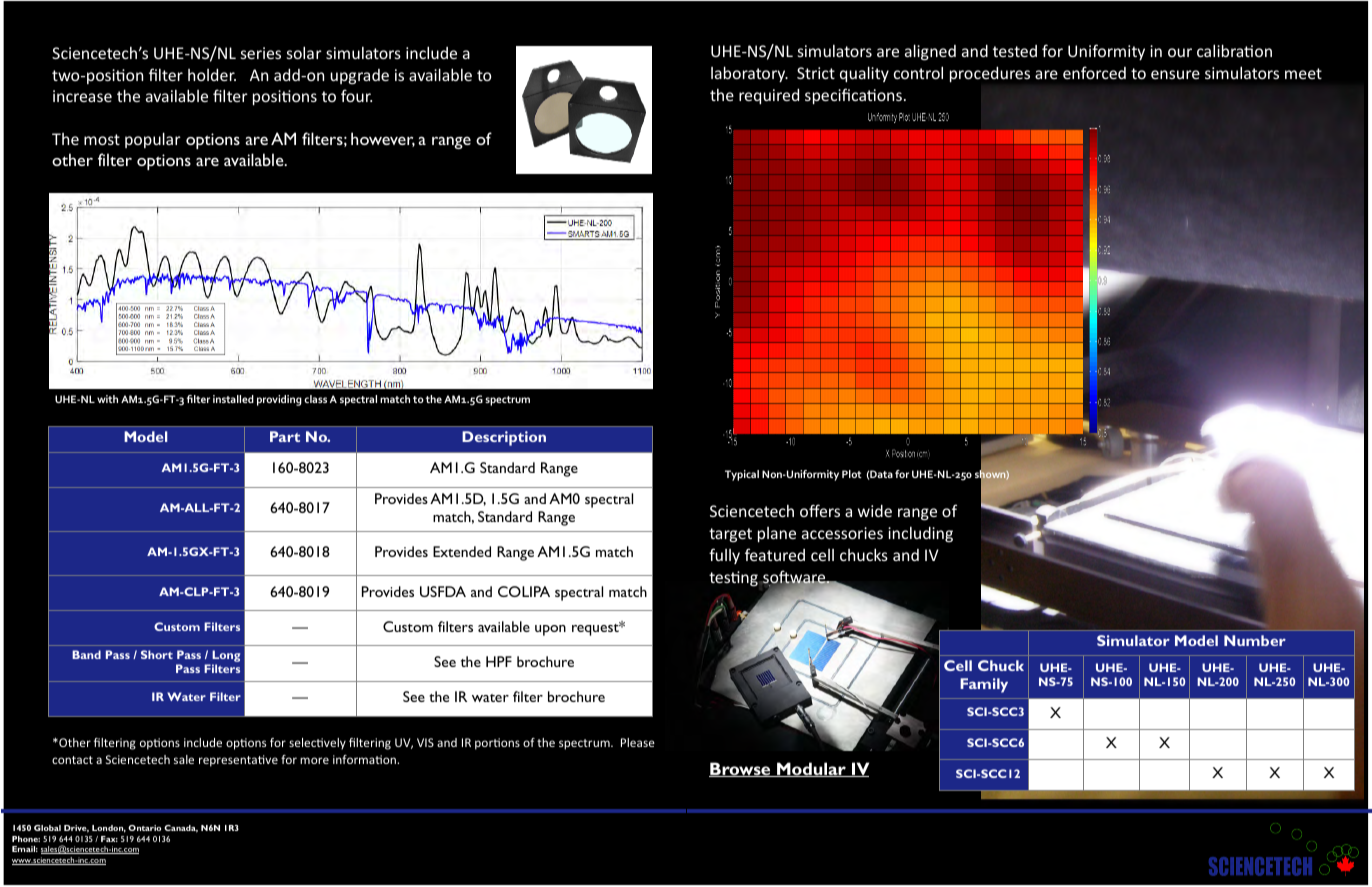 The image size is (1372, 887). What do you see at coordinates (749, 74) in the screenshot?
I see `laboratory` at bounding box center [749, 74].
